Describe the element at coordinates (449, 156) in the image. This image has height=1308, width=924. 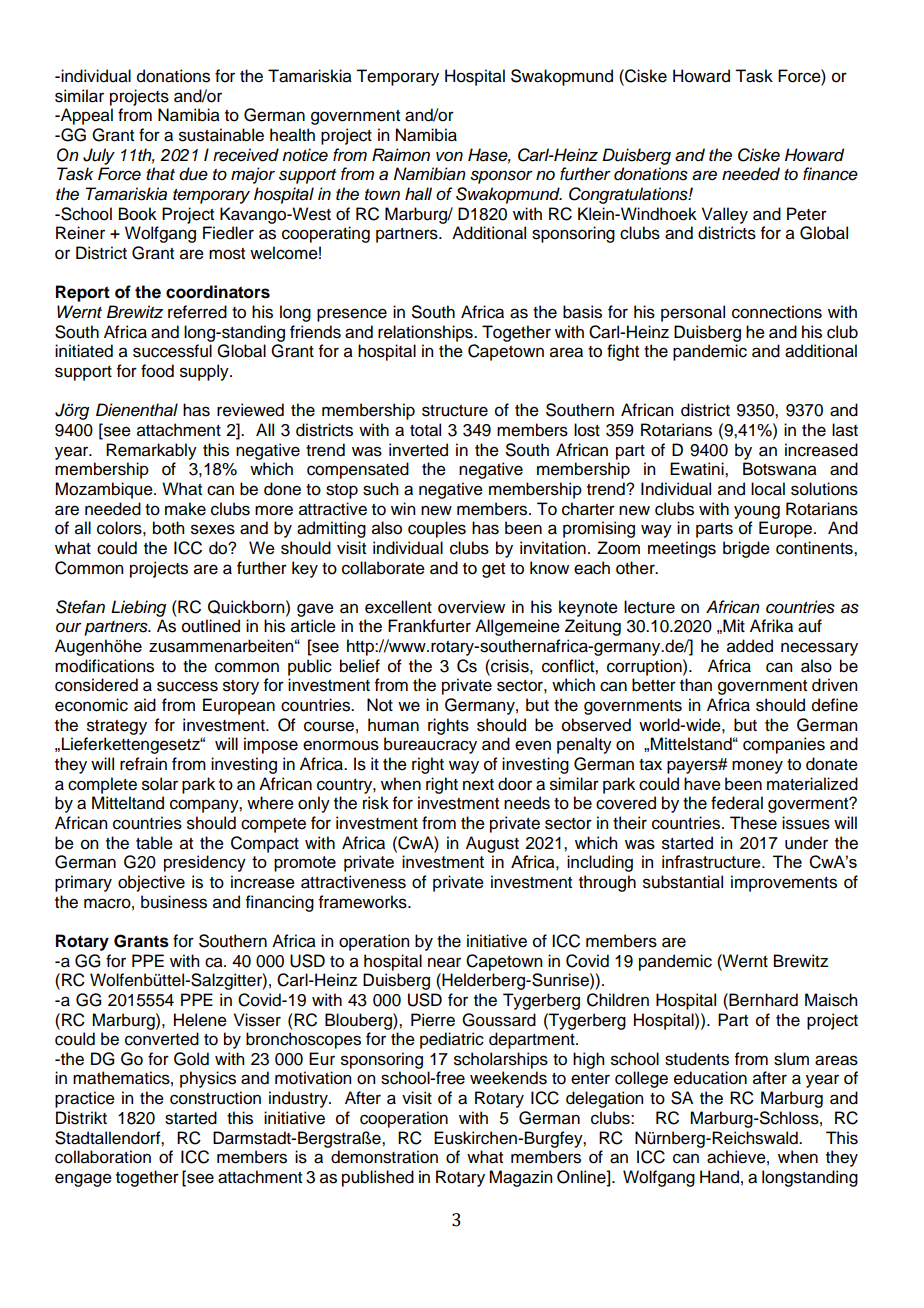
I see `von` at that location.
